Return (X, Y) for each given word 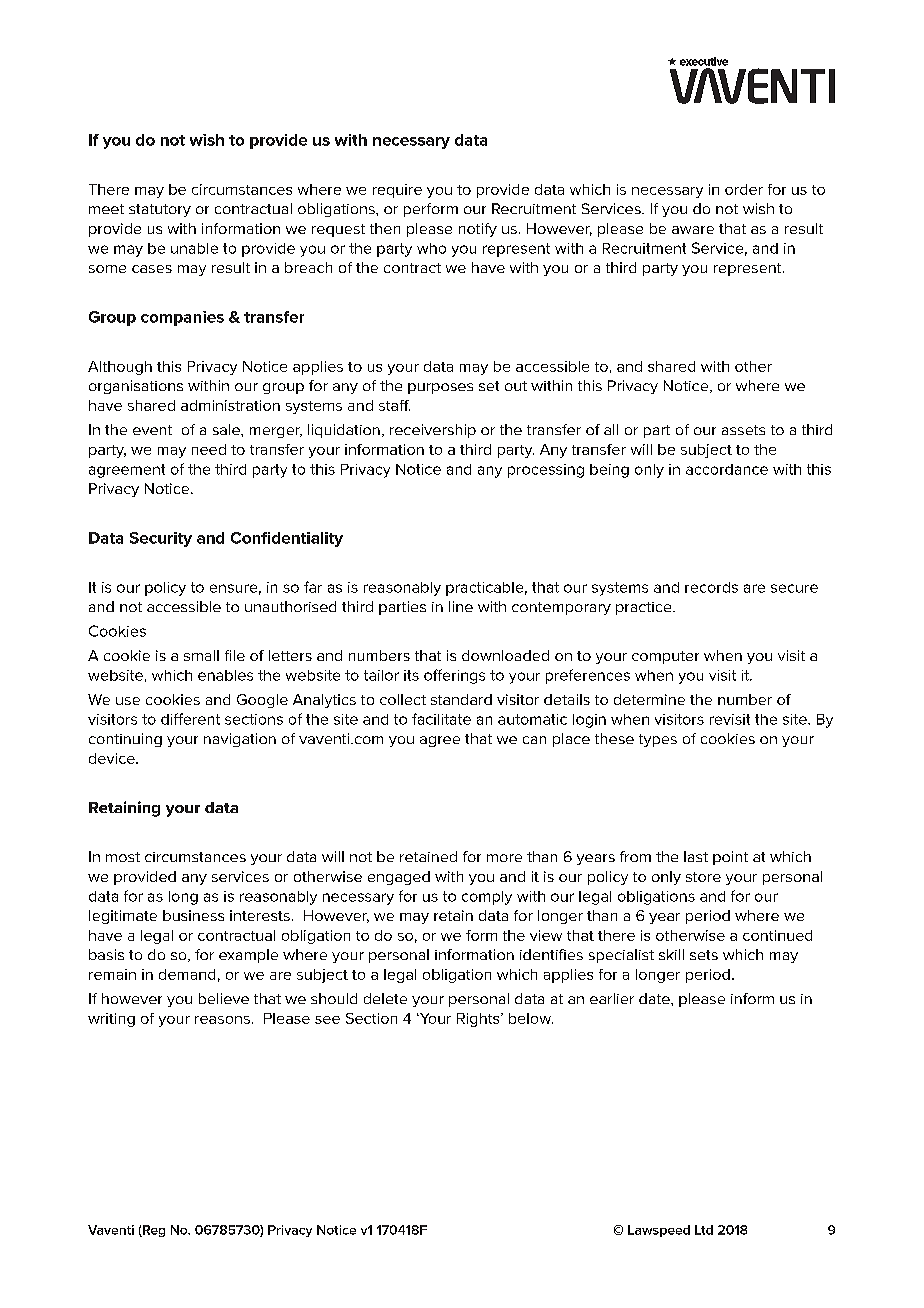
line (461, 606)
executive (704, 61)
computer (665, 657)
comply (487, 898)
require (397, 191)
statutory (160, 210)
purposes (440, 388)
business (193, 915)
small (201, 655)
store (703, 877)
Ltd (704, 1230)
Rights (479, 1020)
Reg (153, 1231)
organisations (136, 387)
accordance (727, 469)
